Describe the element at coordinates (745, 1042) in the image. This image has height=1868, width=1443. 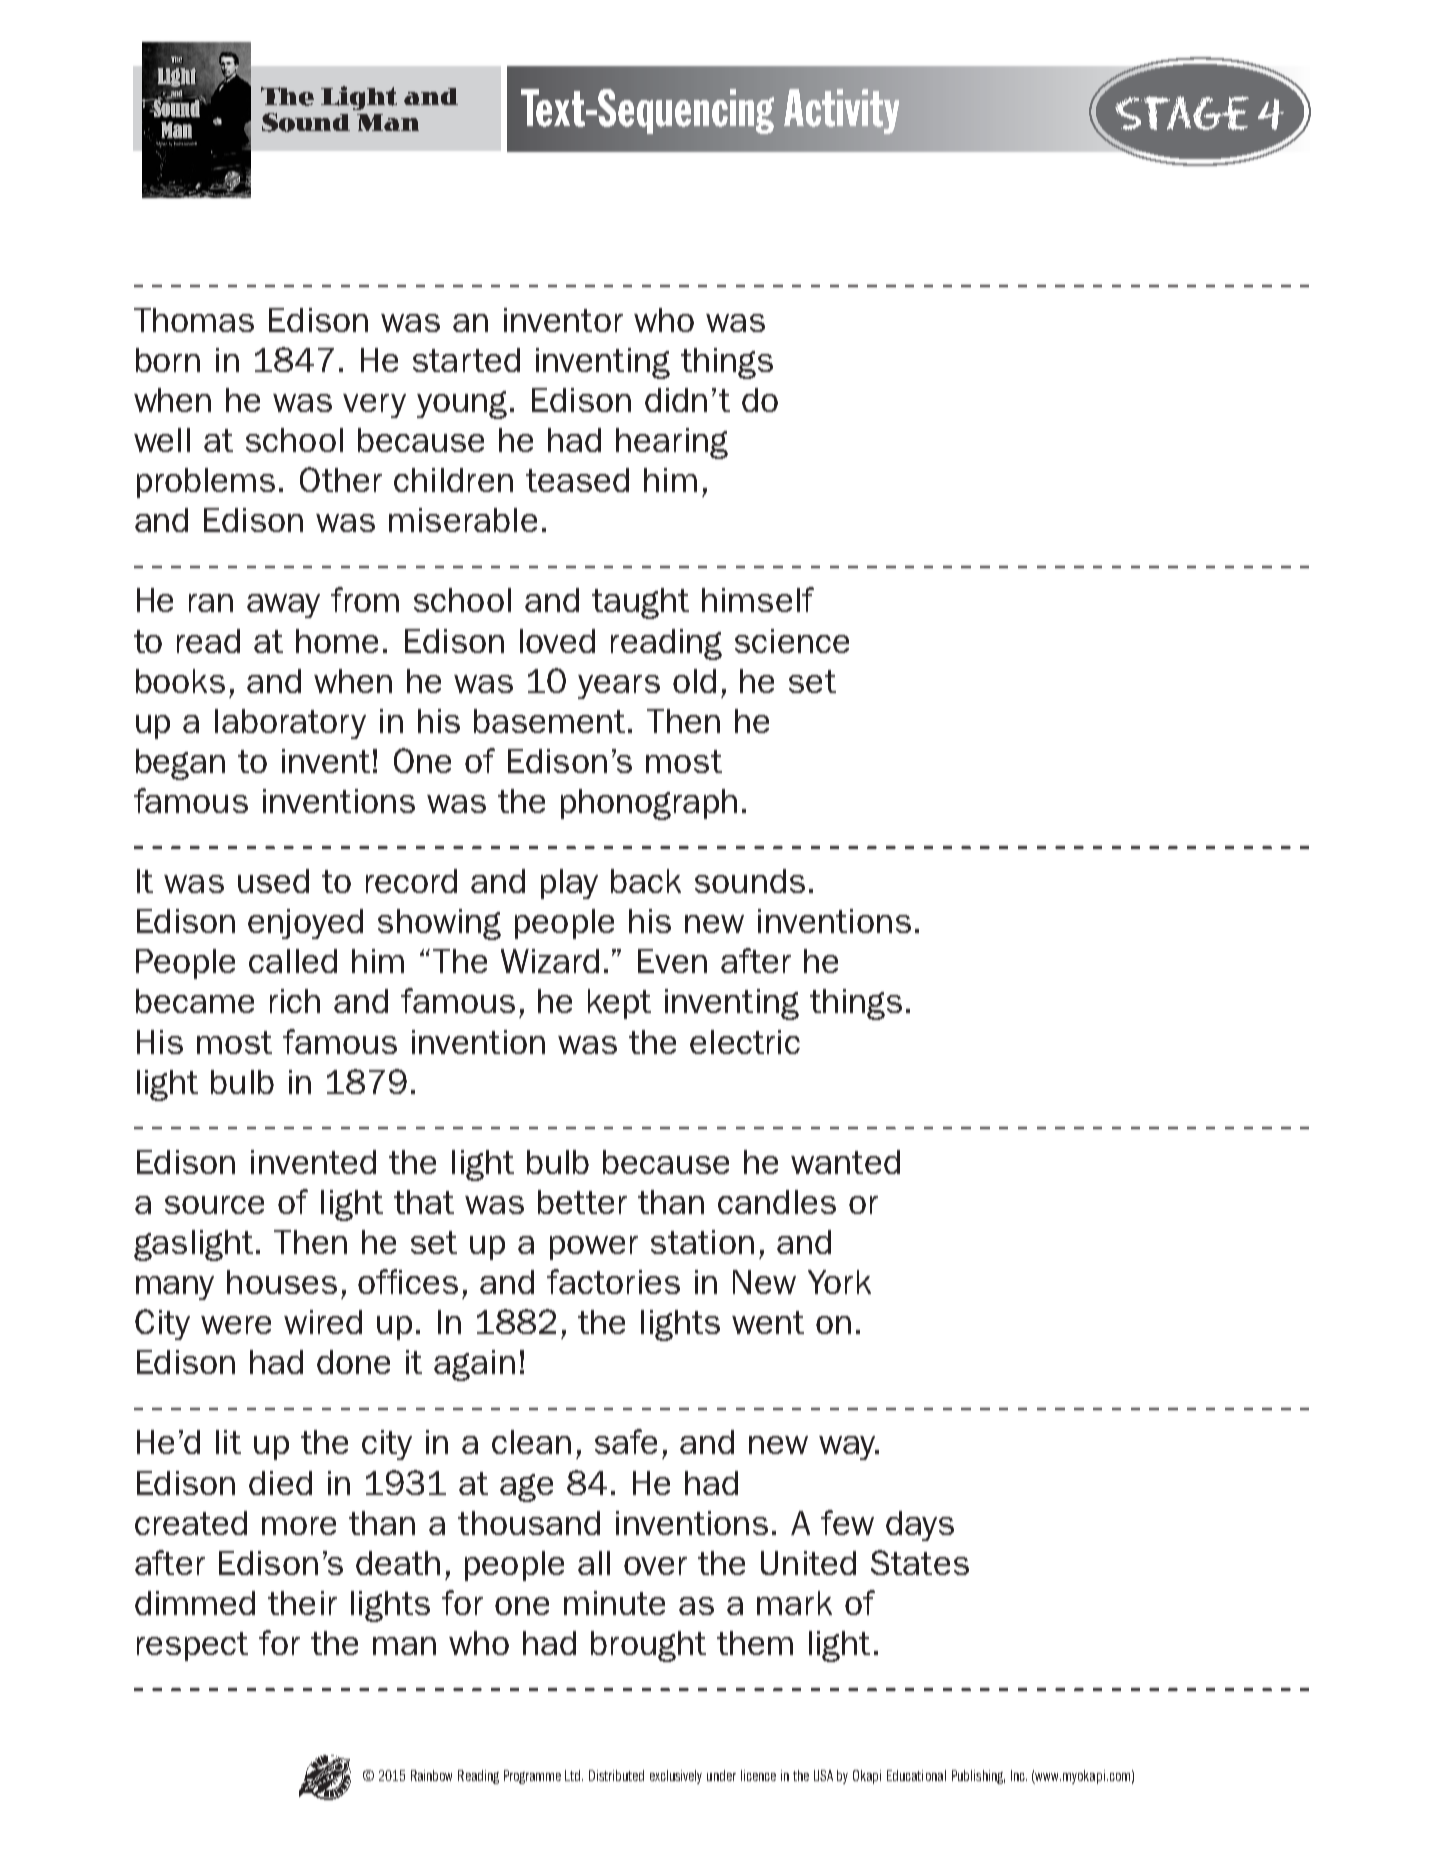
I see `electric` at that location.
